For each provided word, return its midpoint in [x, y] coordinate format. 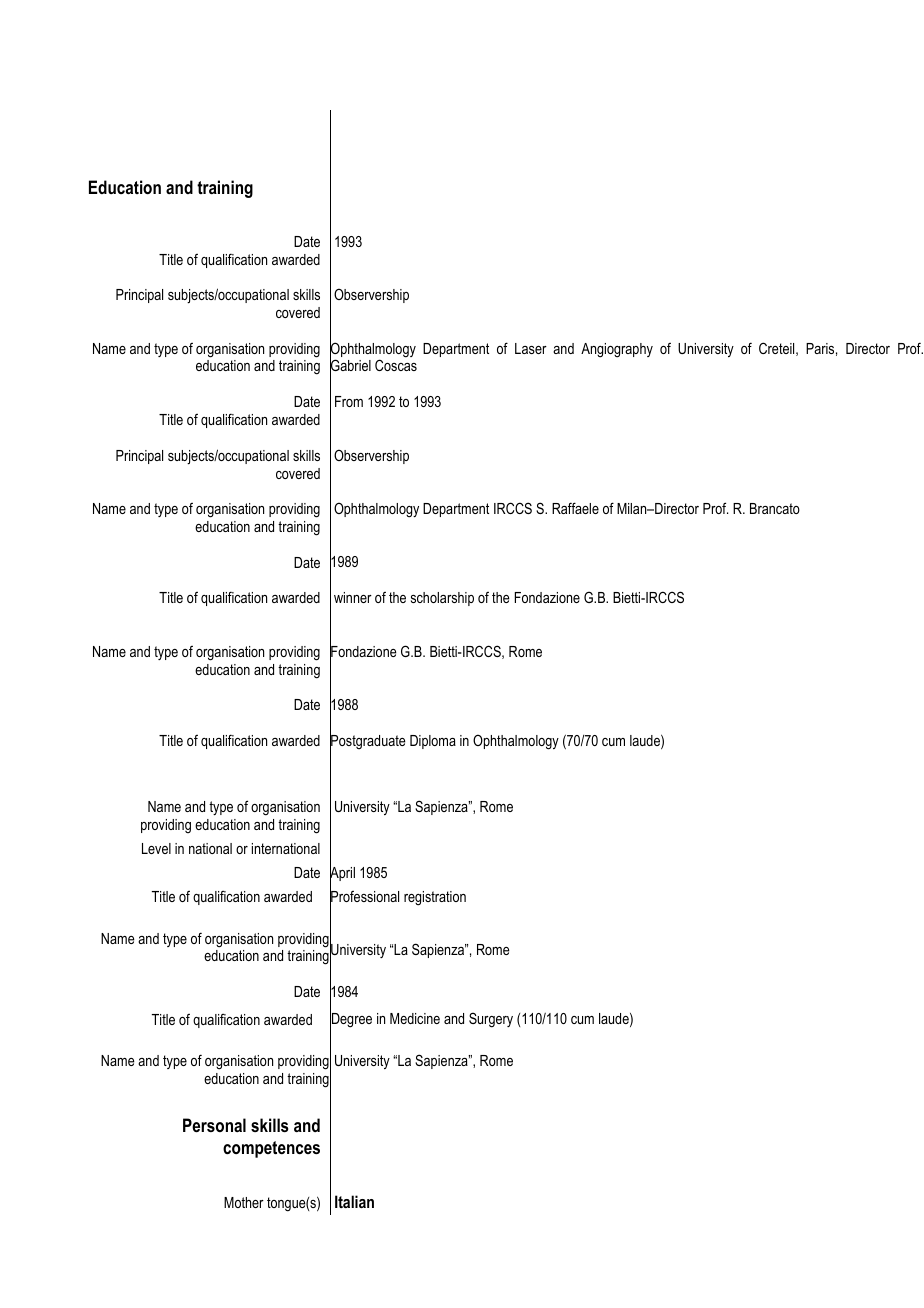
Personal [214, 1125]
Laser [531, 348]
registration [435, 898]
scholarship [442, 599]
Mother [244, 1202]
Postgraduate [368, 742]
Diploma [433, 742]
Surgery [491, 1020]
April [342, 874]
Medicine [415, 1018]
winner [353, 597]
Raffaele [575, 508]
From [349, 401]
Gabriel [350, 366]
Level [156, 848]
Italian [354, 1201]
